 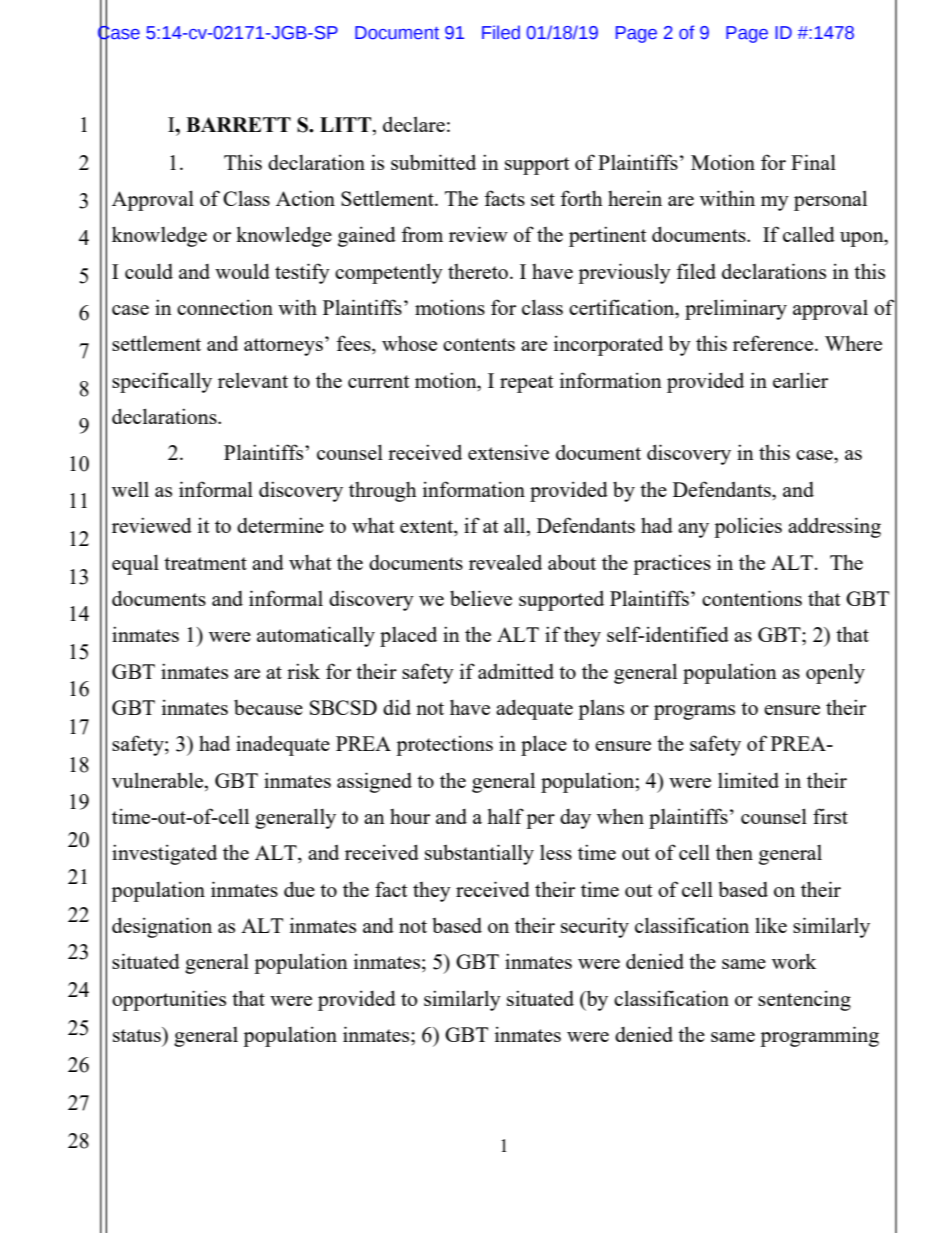 I want to click on sentencing, so click(x=804, y=1000).
